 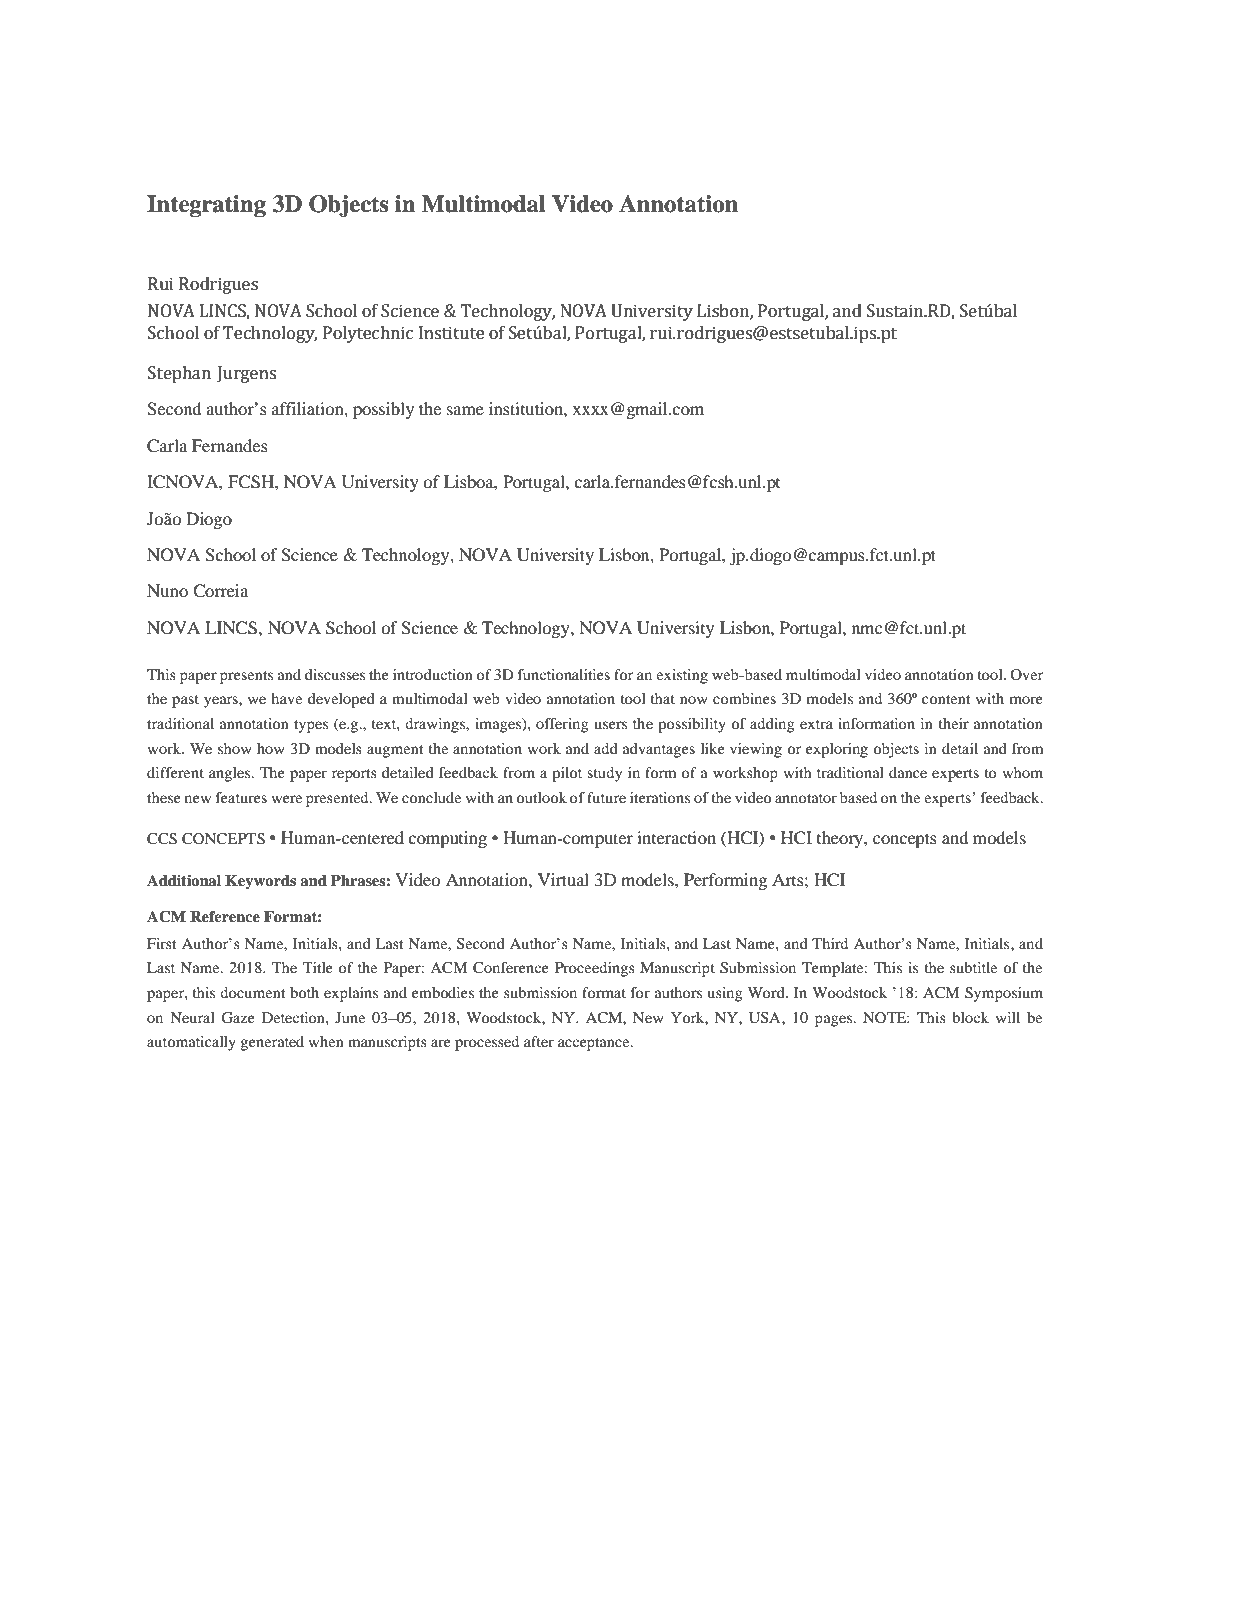 I want to click on same, so click(x=465, y=410).
